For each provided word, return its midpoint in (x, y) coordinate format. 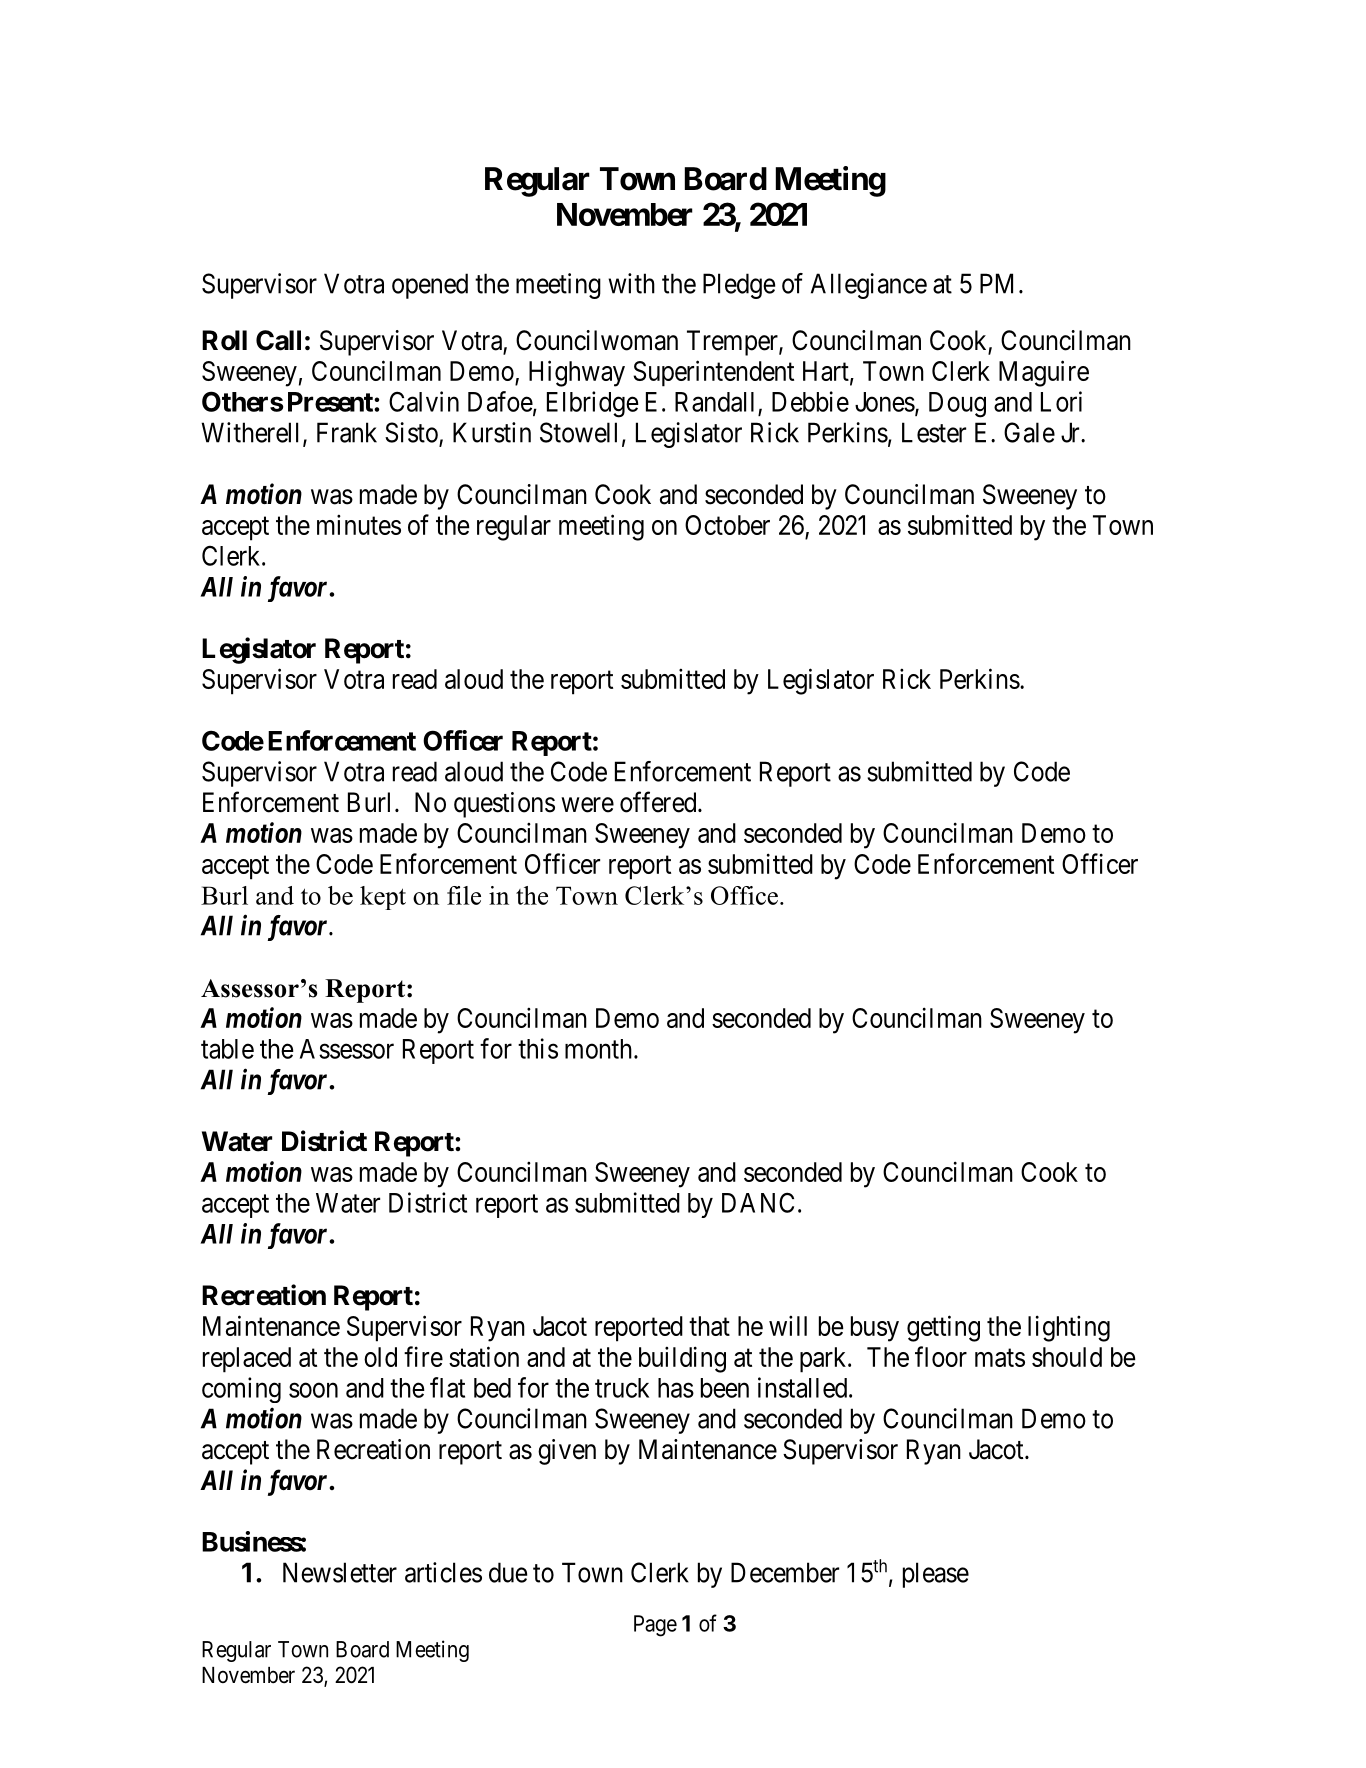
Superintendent (713, 373)
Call (278, 340)
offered (659, 802)
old (380, 1357)
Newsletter (340, 1572)
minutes (359, 524)
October (727, 525)
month (600, 1049)
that (709, 1326)
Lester (934, 432)
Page (655, 1626)
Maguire (1044, 373)
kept (383, 898)
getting (943, 1328)
